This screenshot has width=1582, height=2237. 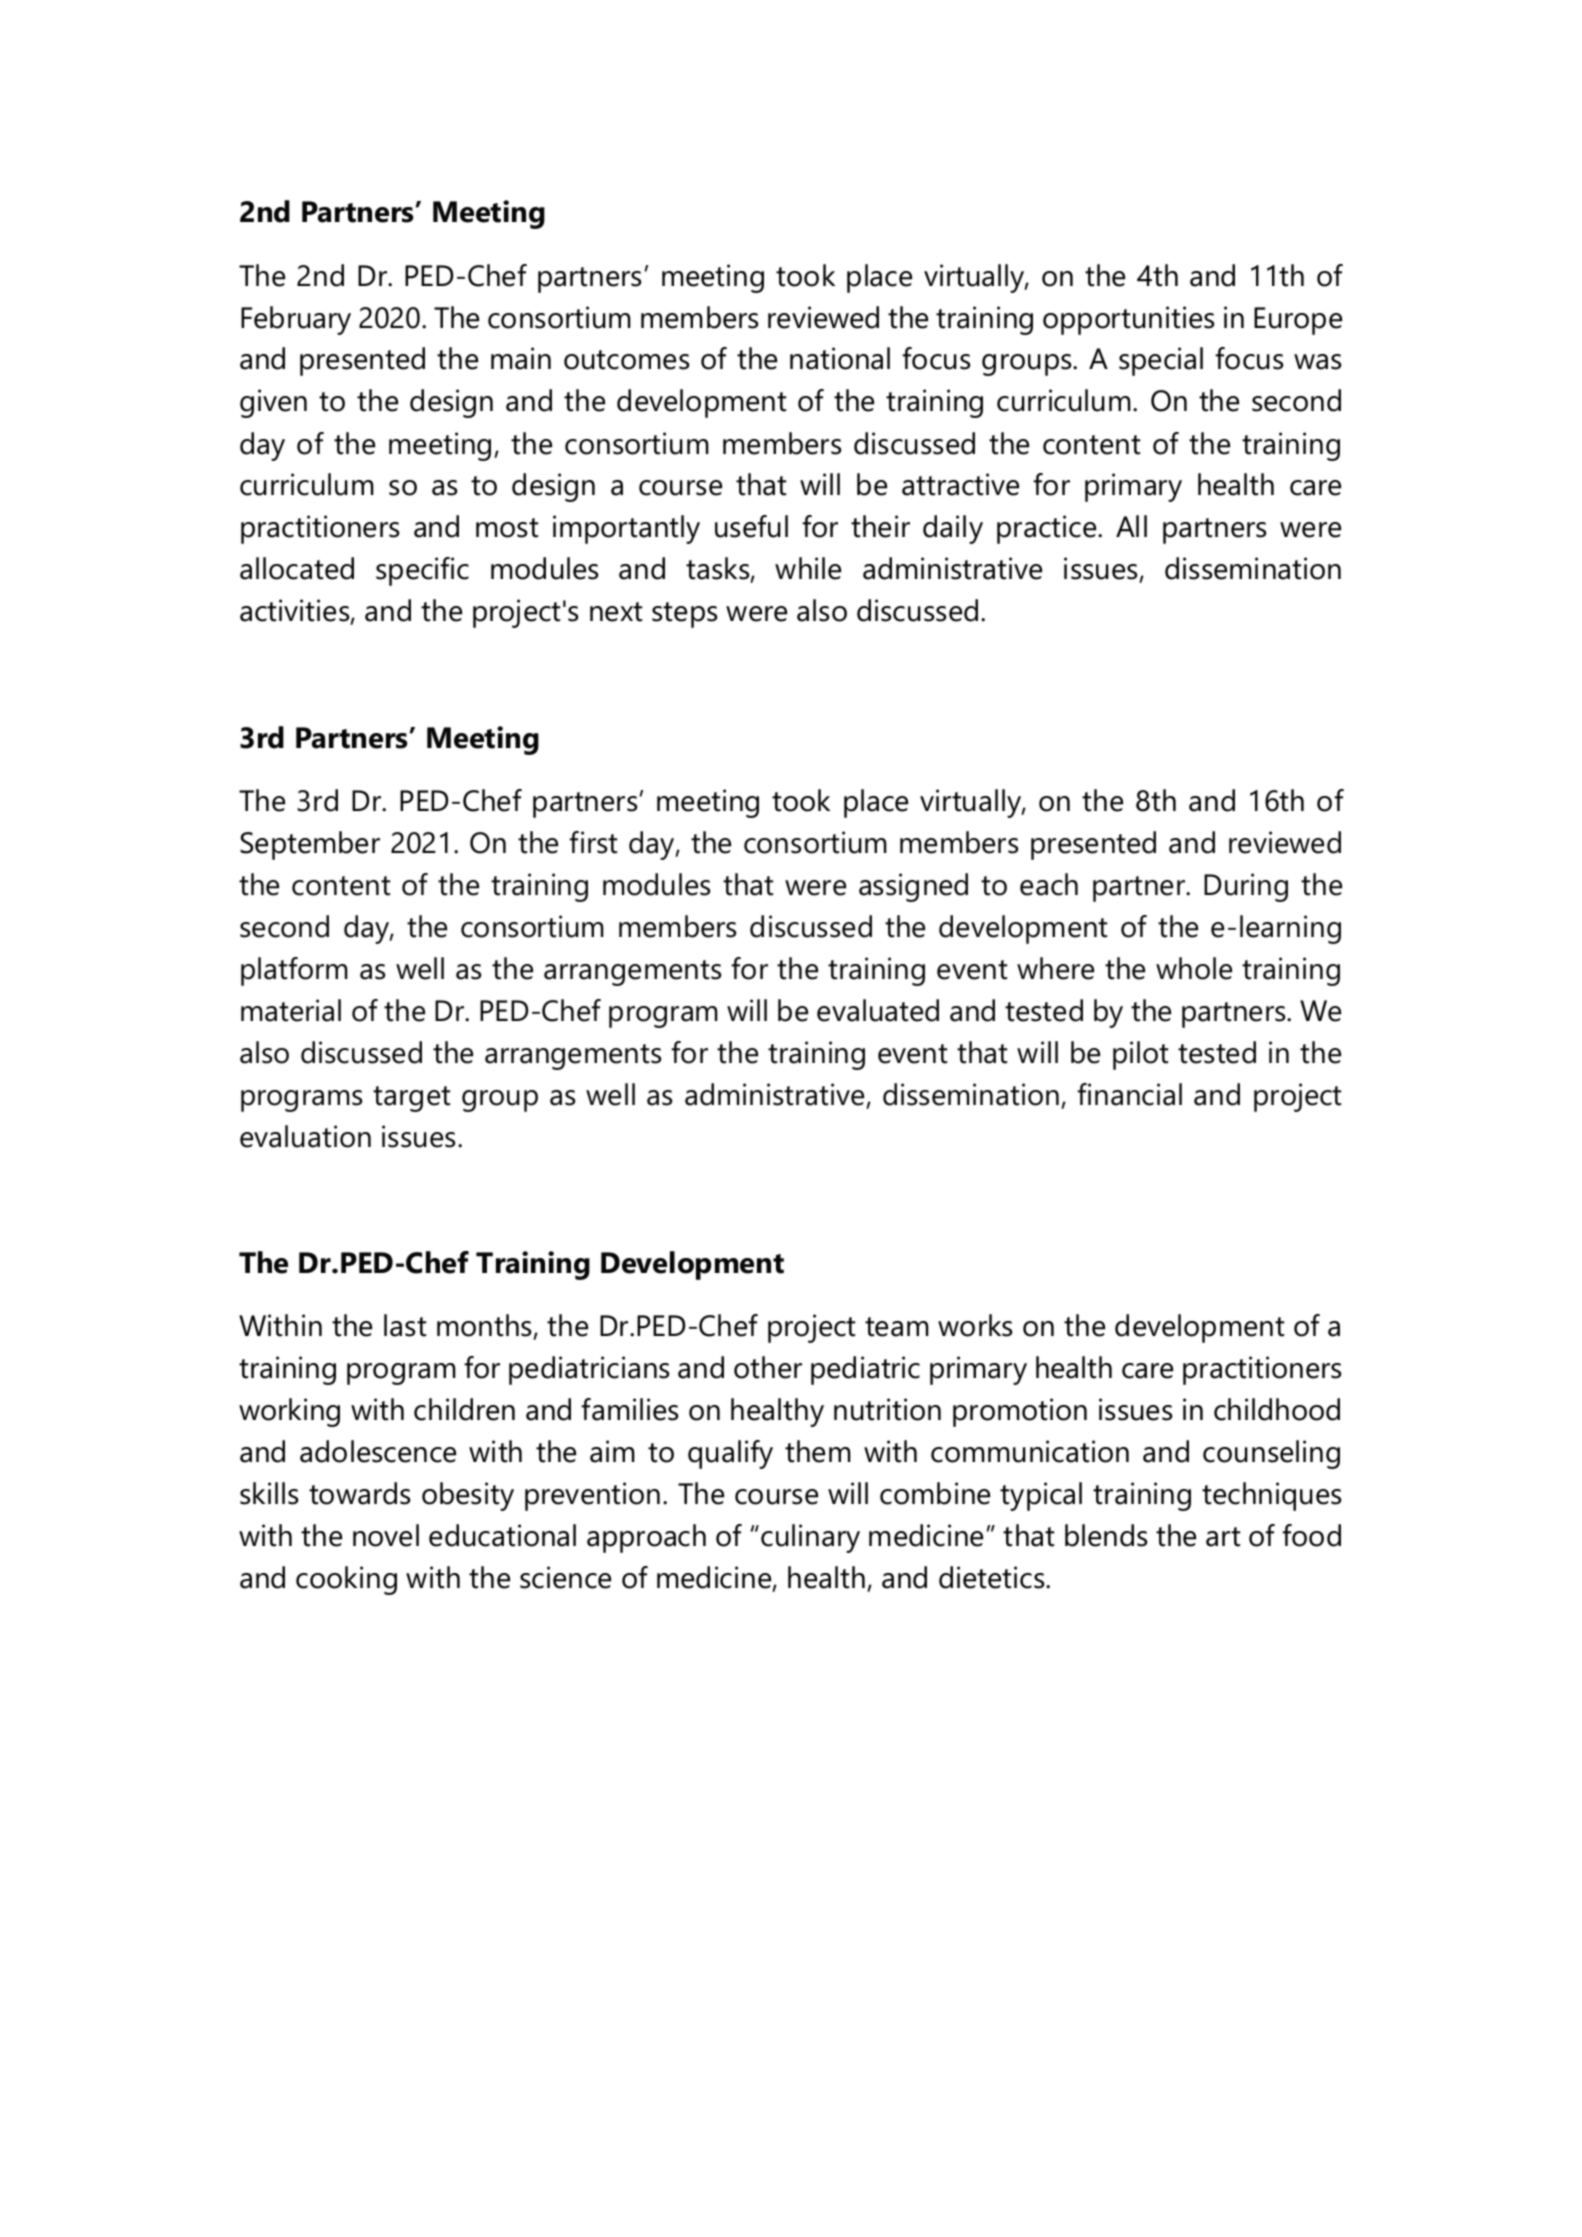 I want to click on target, so click(x=411, y=1099).
